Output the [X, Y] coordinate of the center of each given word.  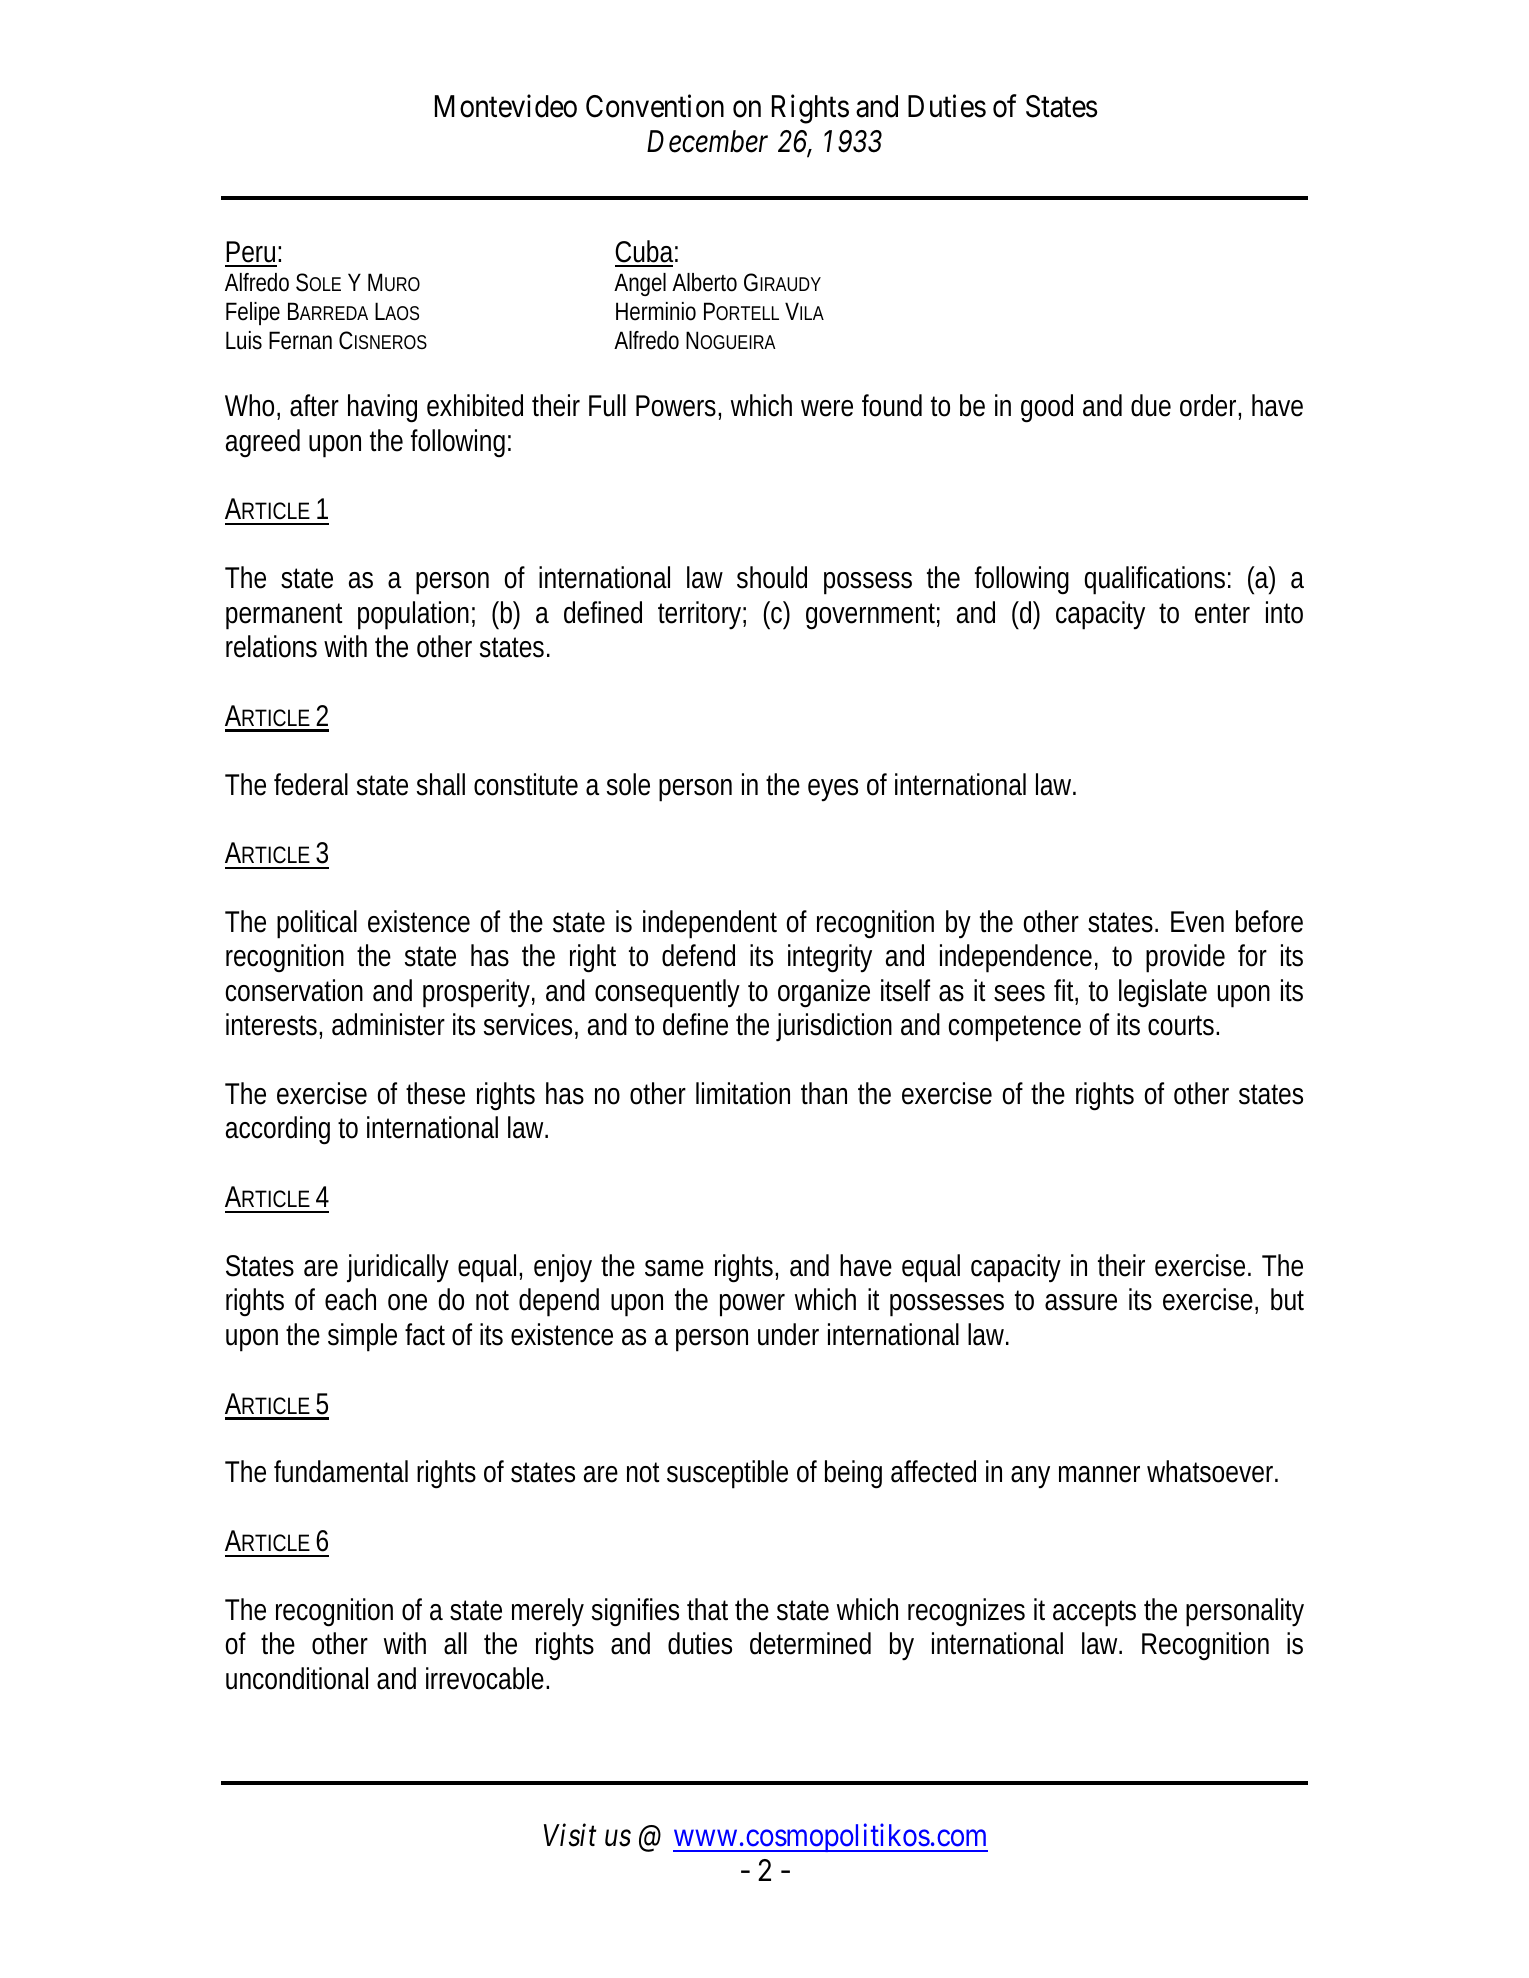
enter [1222, 613]
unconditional [297, 1678]
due [1151, 405]
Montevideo [506, 106]
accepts [1094, 1613]
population [413, 615]
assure [1081, 1302]
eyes [833, 790]
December [707, 141]
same [674, 1268]
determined [810, 1643]
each [350, 1299]
